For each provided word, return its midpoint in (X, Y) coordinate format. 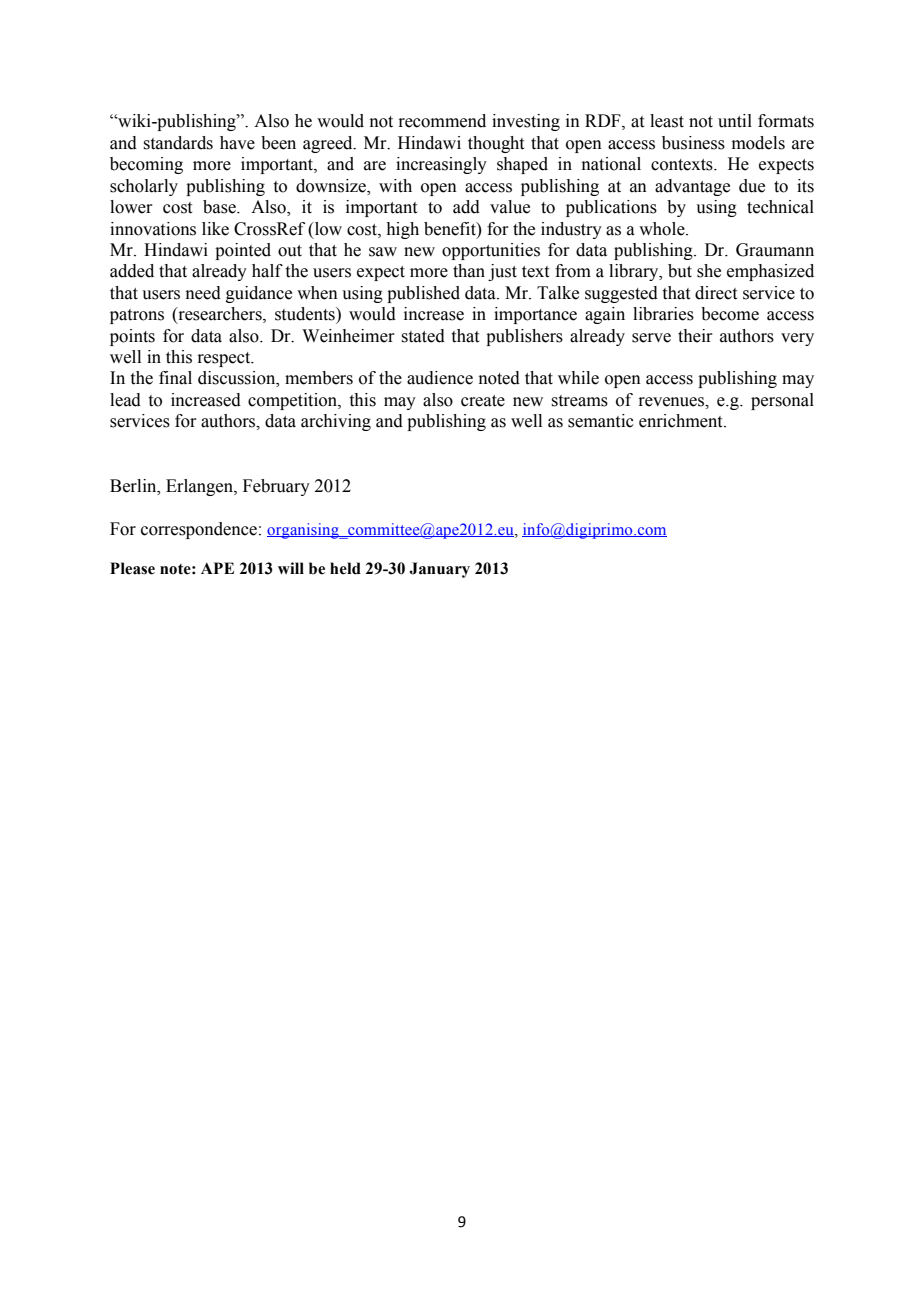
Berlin (134, 486)
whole (663, 229)
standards (178, 143)
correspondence (199, 530)
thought (496, 144)
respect (225, 359)
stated (423, 336)
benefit (451, 229)
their (695, 336)
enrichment (682, 421)
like (215, 229)
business (693, 143)
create (483, 401)
